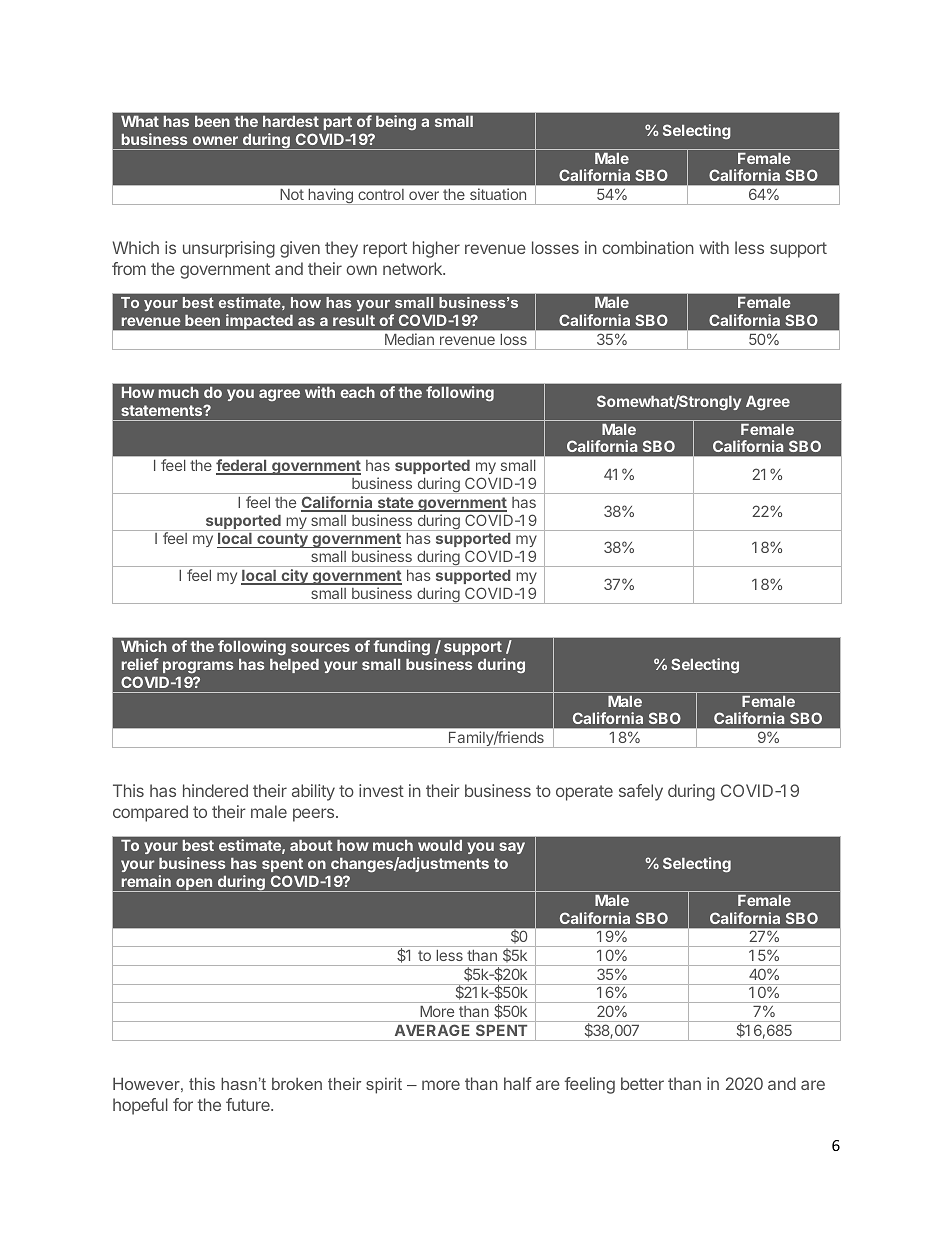 Image resolution: width=952 pixels, height=1233 pixels. Describe the element at coordinates (381, 790) in the image. I see `invest` at that location.
